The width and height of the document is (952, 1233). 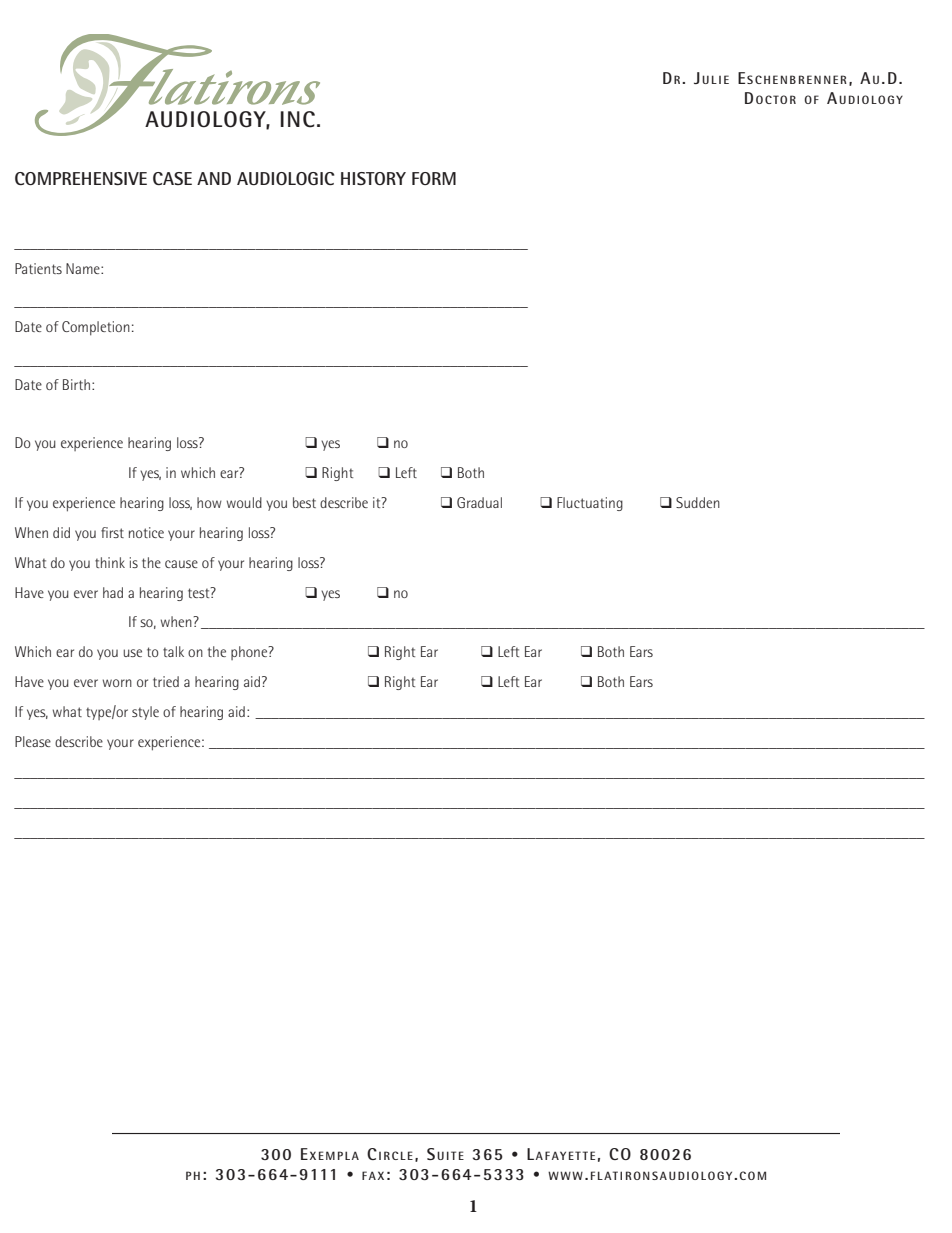 What do you see at coordinates (304, 502) in the document?
I see `best` at bounding box center [304, 502].
